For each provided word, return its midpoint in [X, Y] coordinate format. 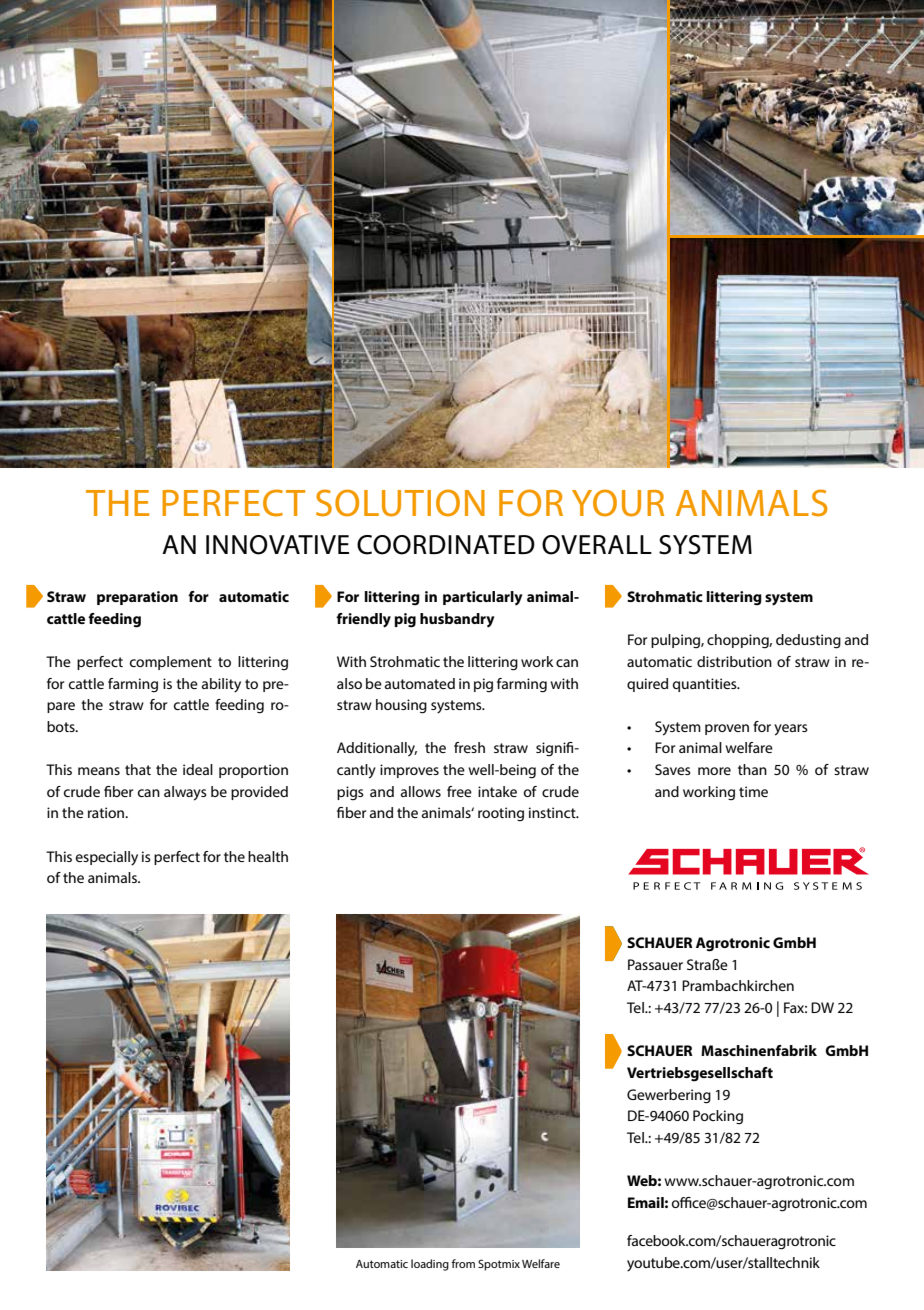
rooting [501, 814]
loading [430, 1265]
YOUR [618, 503]
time [753, 791]
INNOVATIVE [277, 545]
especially [107, 858]
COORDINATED [446, 545]
